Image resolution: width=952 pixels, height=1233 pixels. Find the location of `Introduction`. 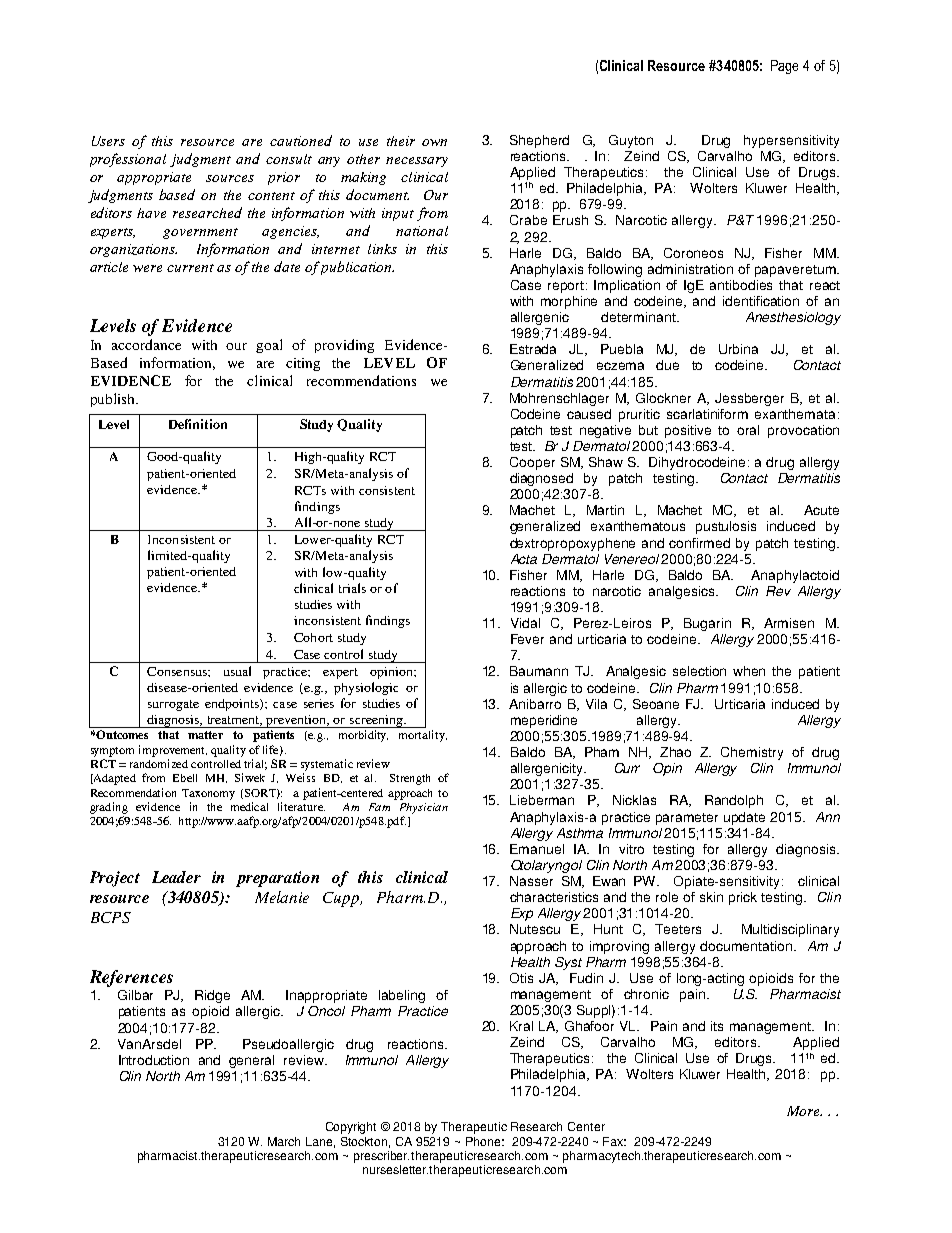

Introduction is located at coordinates (154, 1060).
